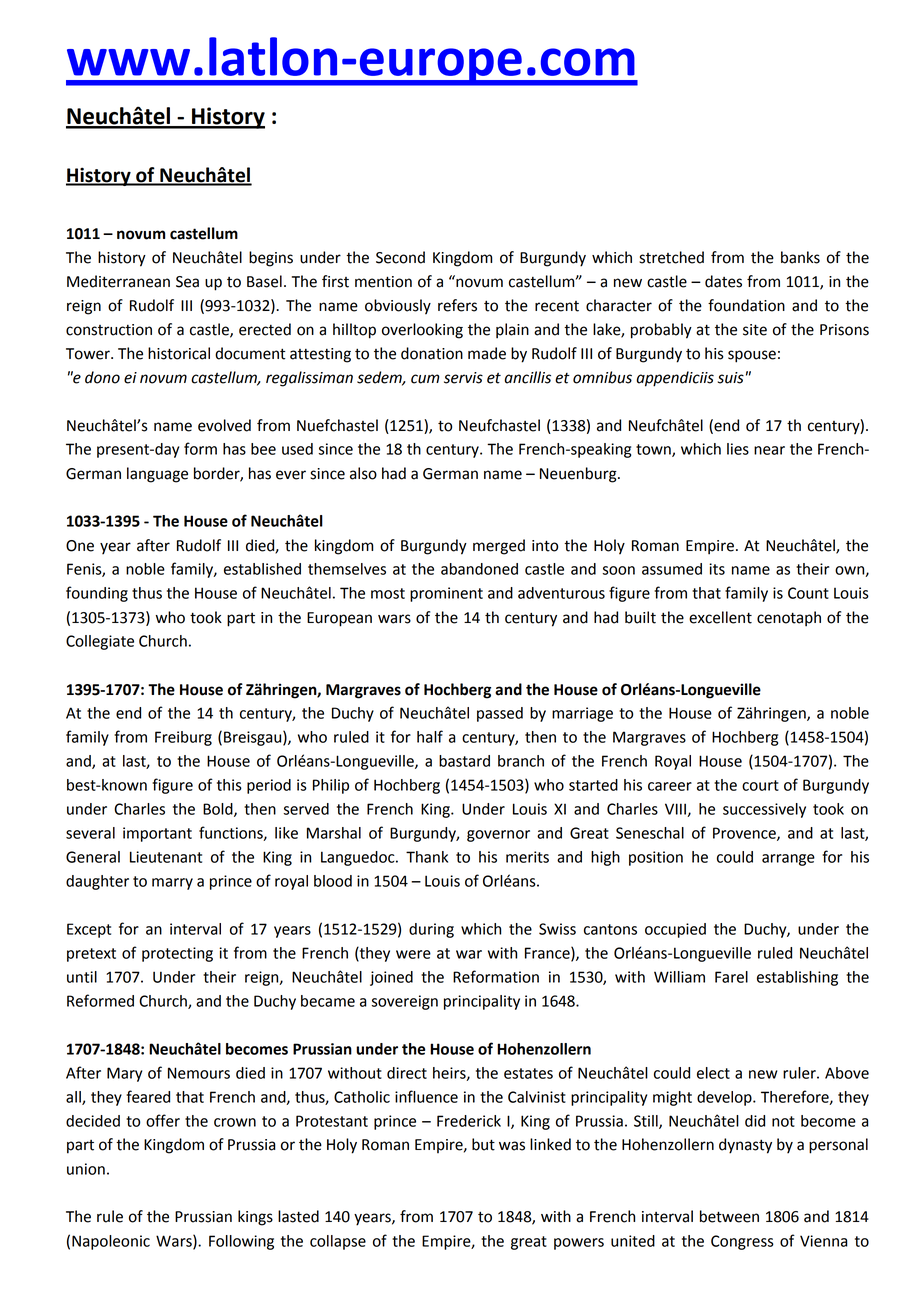 The image size is (924, 1308). Describe the element at coordinates (720, 617) in the screenshot. I see `excellent` at that location.
